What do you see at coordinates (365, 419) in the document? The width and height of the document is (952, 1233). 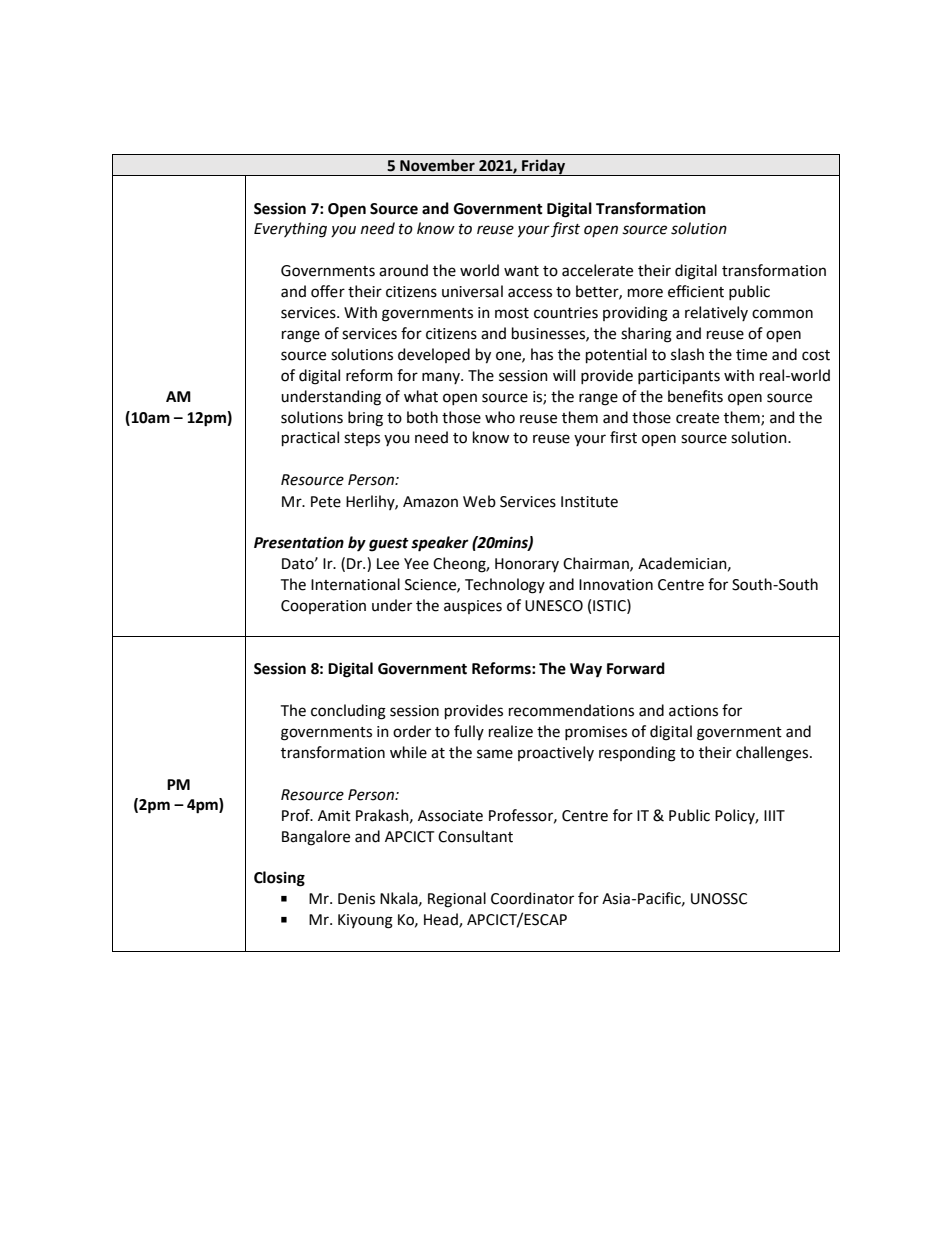 I see `bring` at bounding box center [365, 419].
